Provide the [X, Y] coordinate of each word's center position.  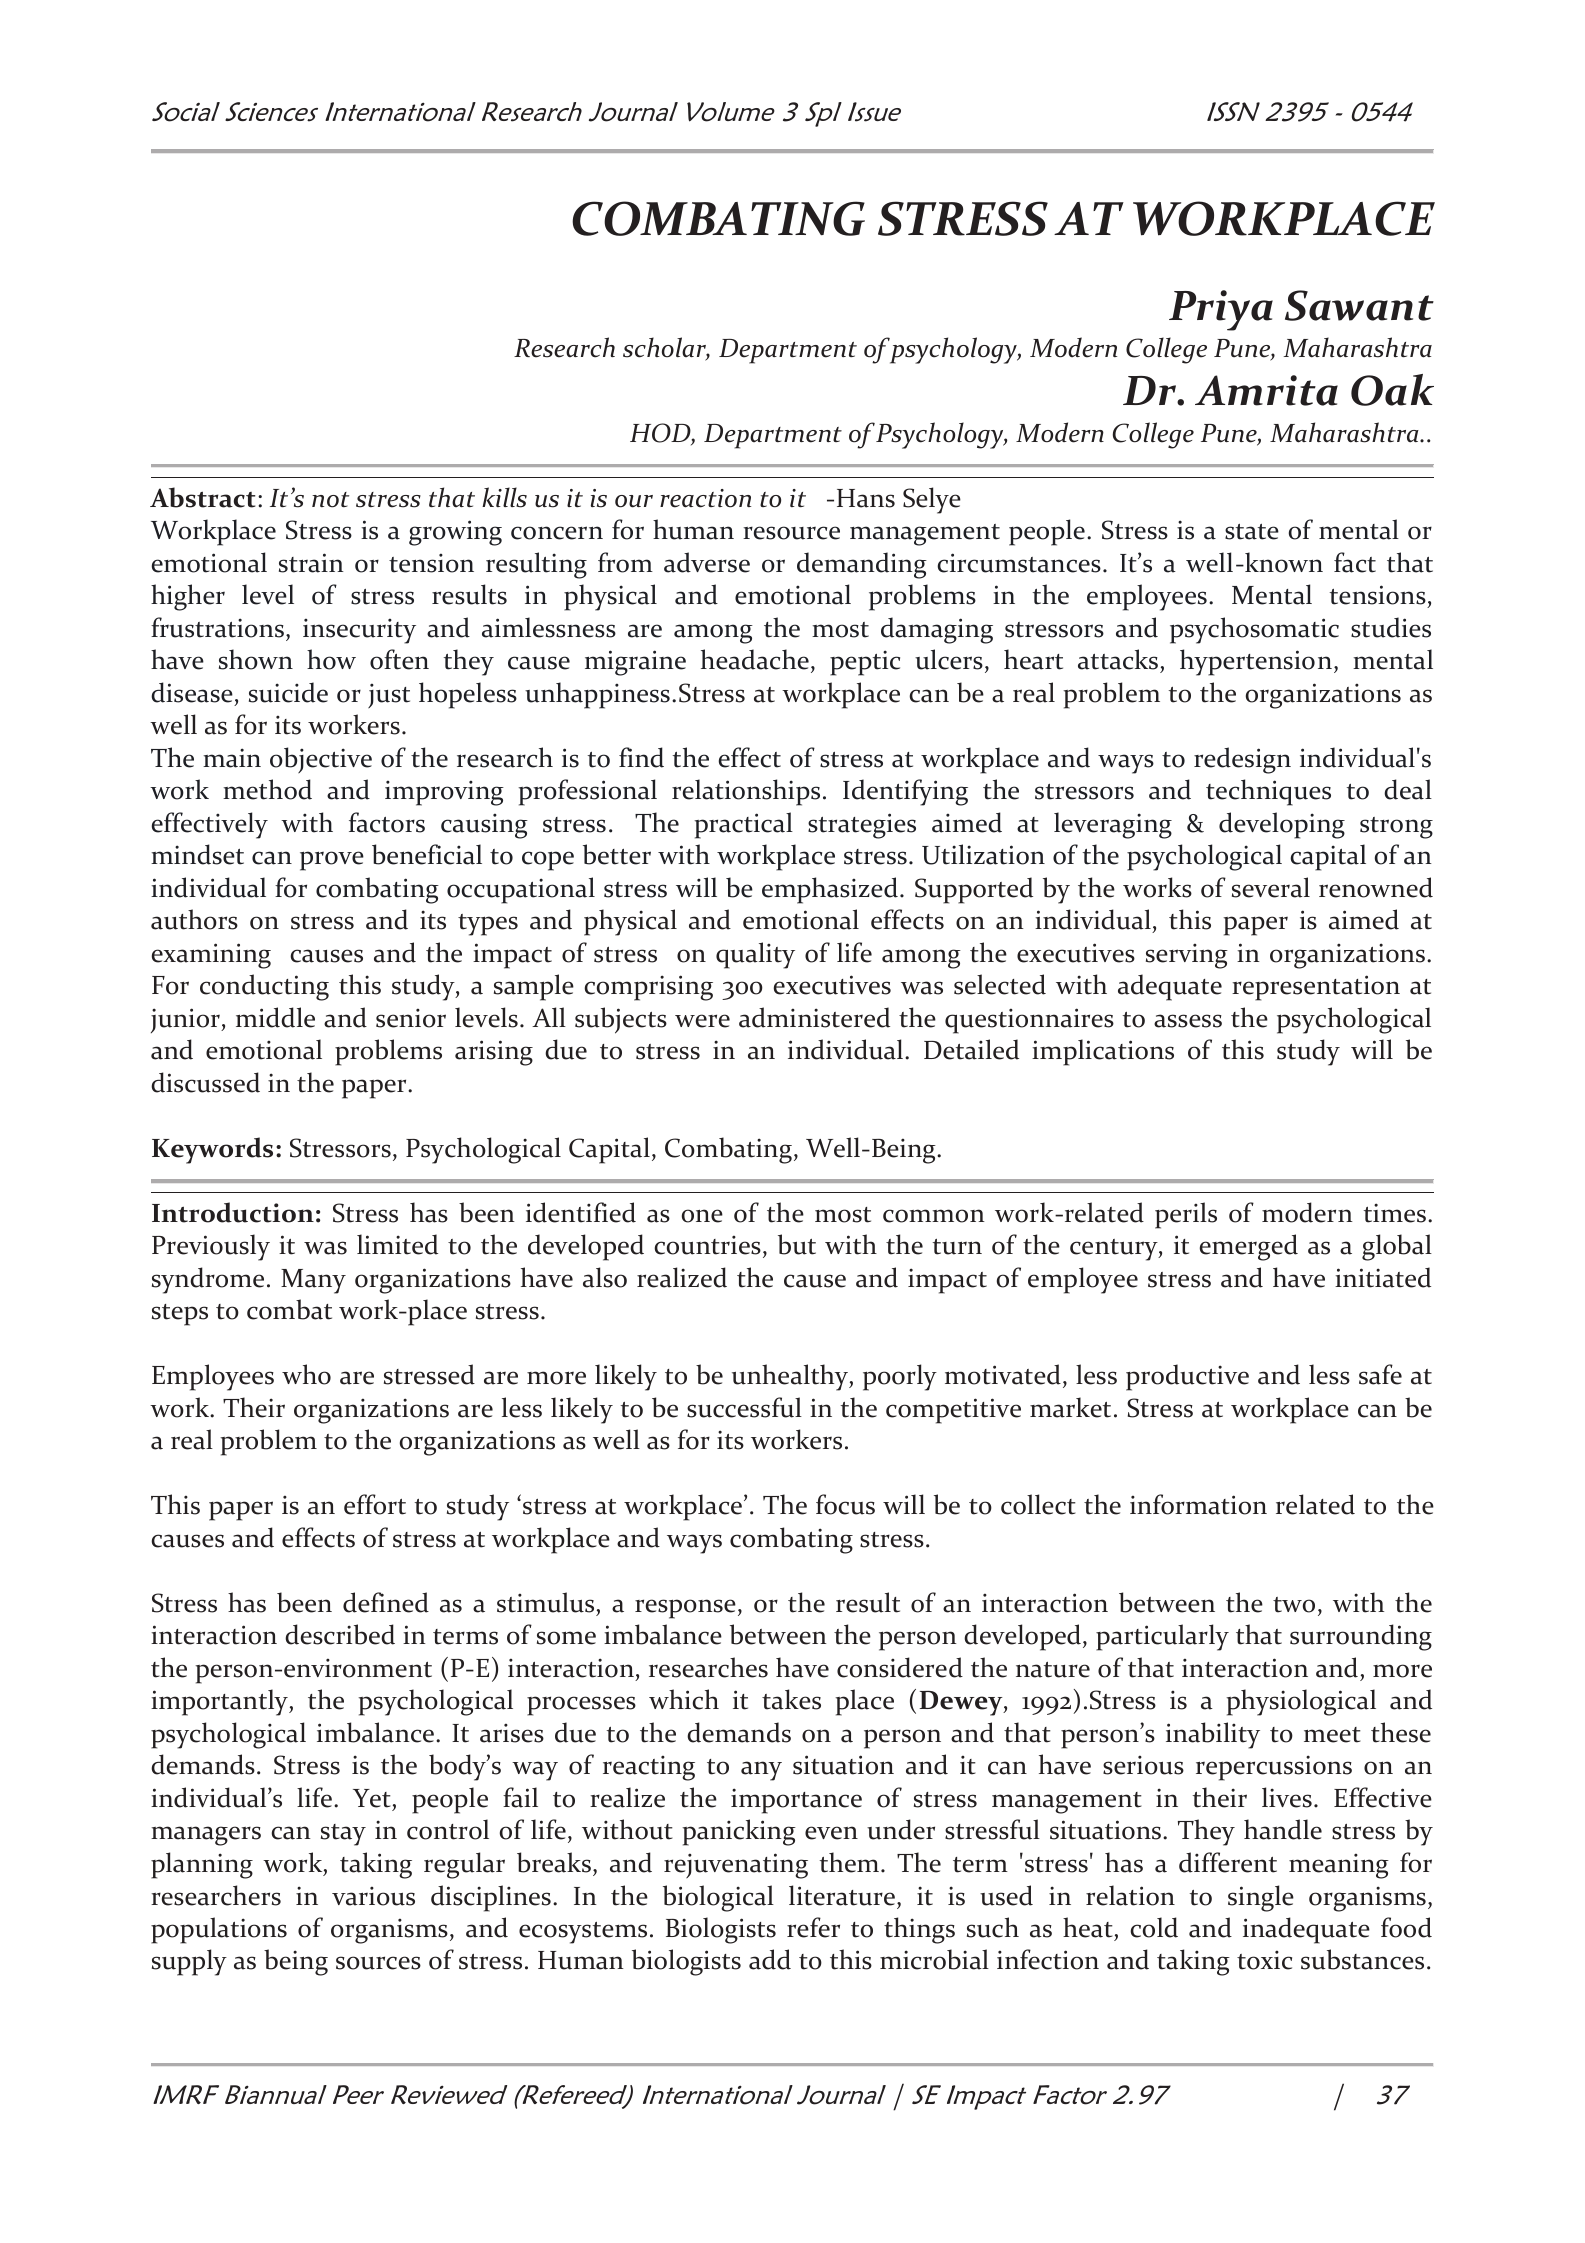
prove [332, 861]
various [373, 1896]
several [1271, 887]
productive [1187, 1377]
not [330, 500]
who [306, 1374]
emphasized [830, 890]
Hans [866, 498]
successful [744, 1407]
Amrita [1266, 390]
